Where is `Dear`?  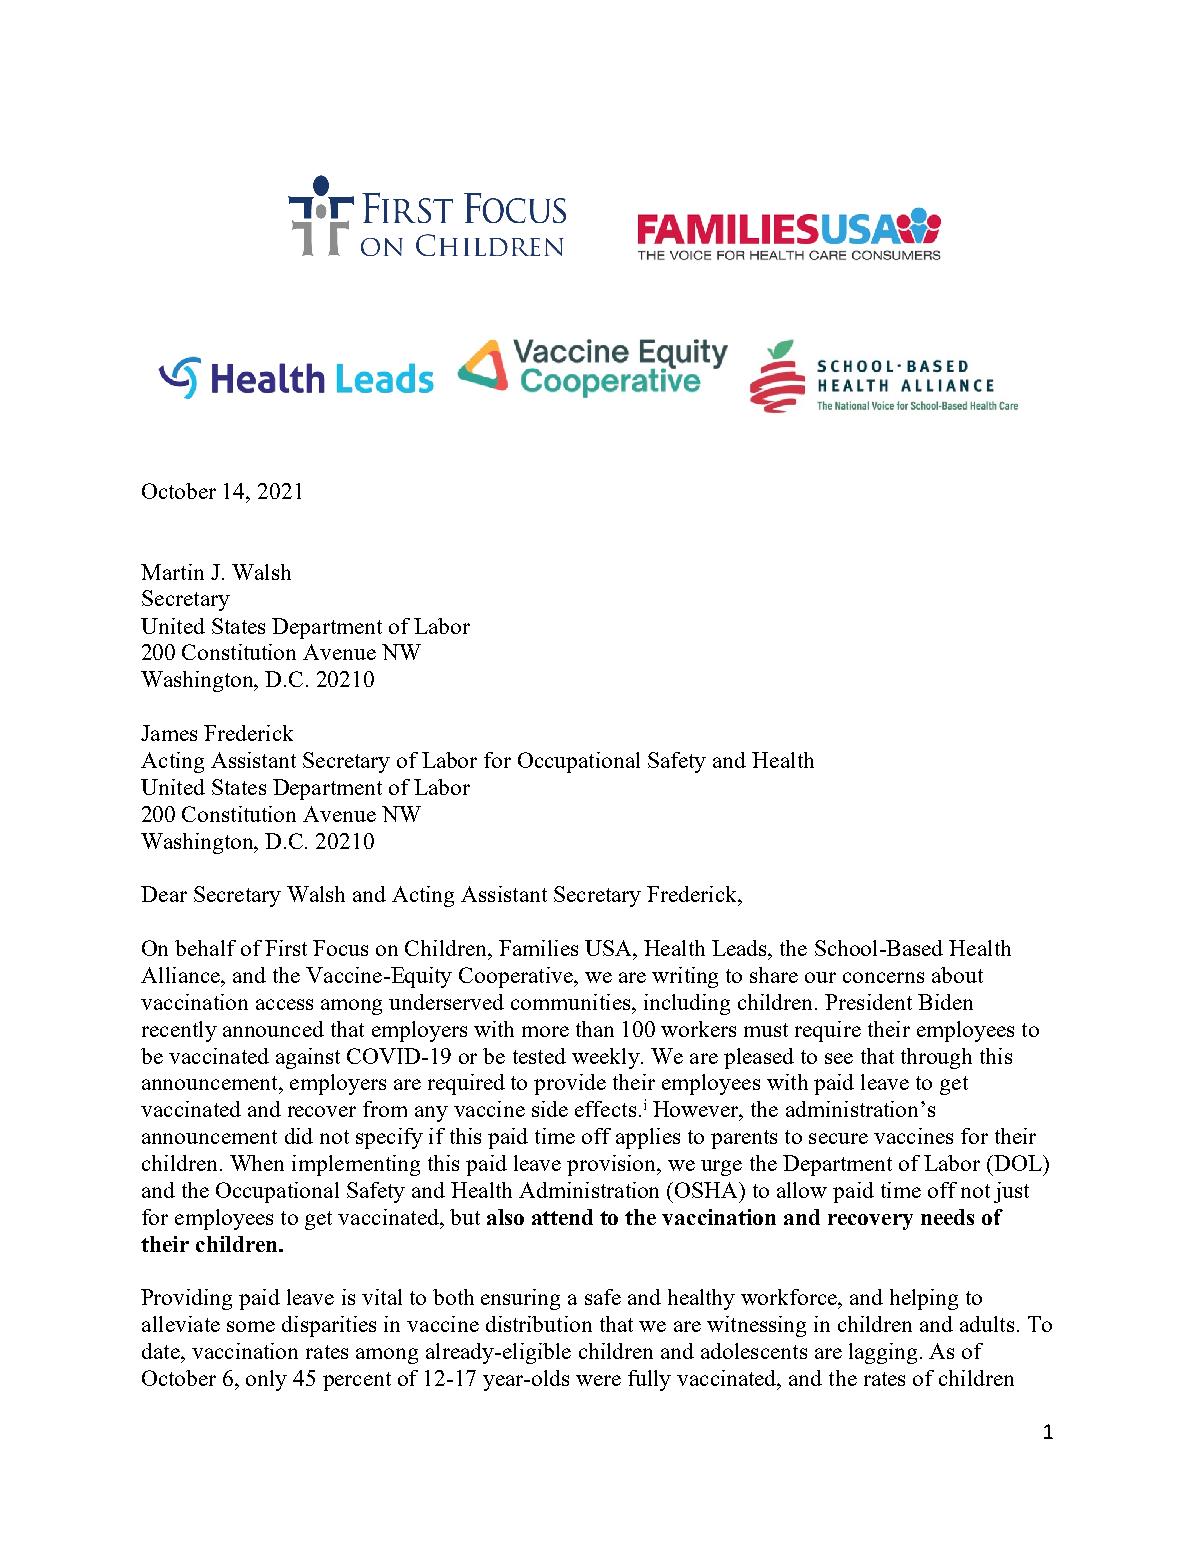 Dear is located at coordinates (164, 894).
